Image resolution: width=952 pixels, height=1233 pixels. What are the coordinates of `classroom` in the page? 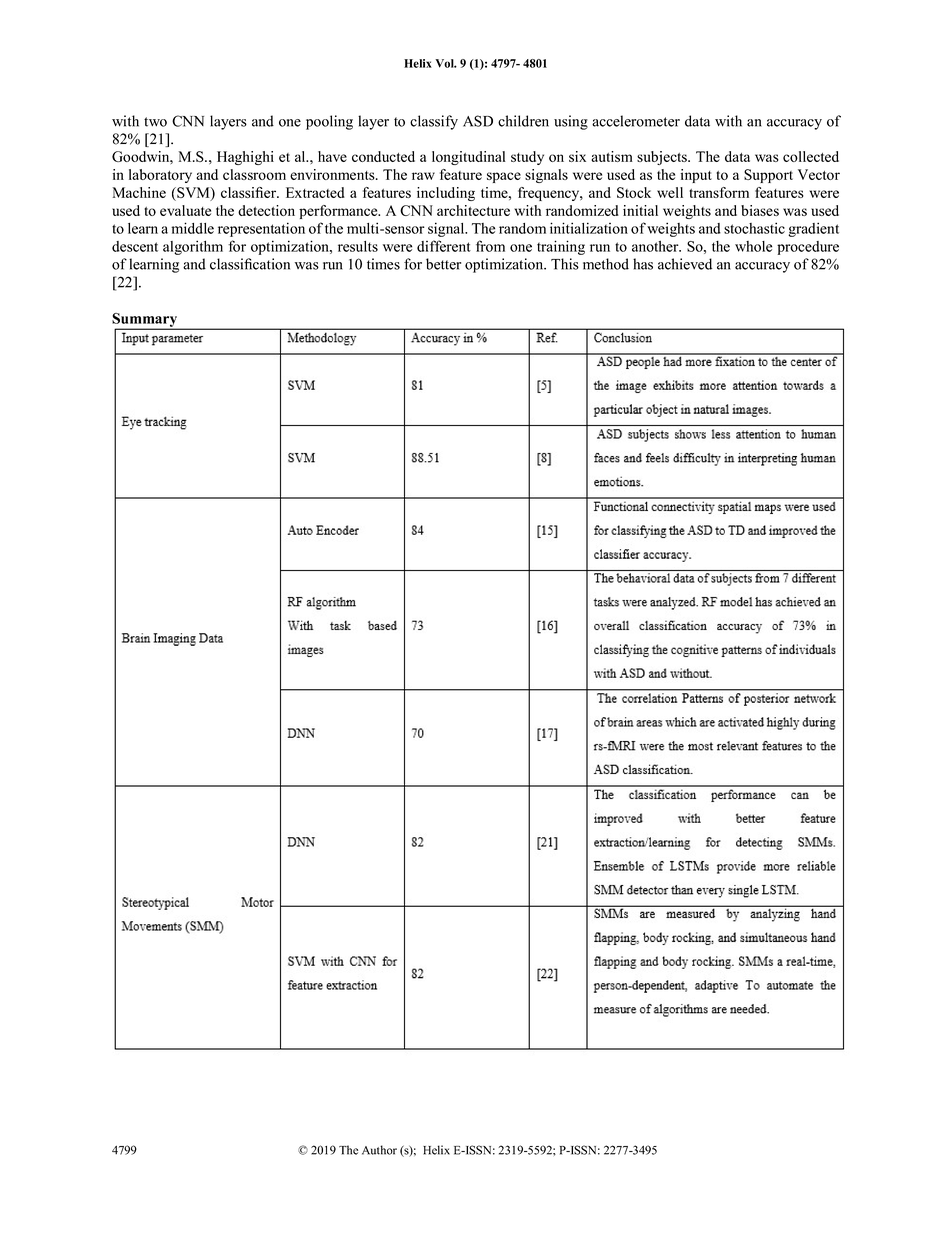 It's located at (254, 174).
